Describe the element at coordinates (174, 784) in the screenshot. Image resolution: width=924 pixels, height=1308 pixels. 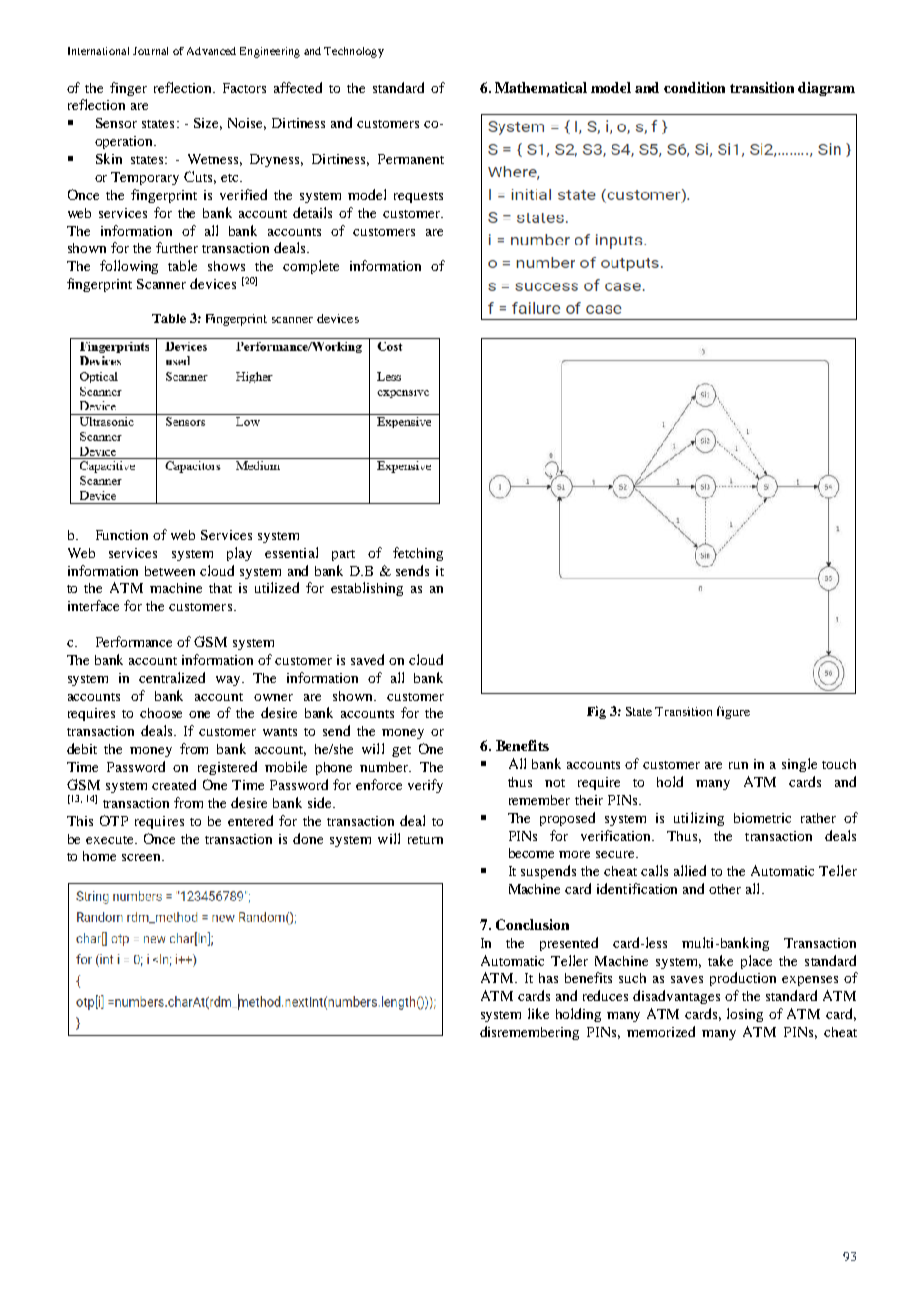
I see `created` at that location.
